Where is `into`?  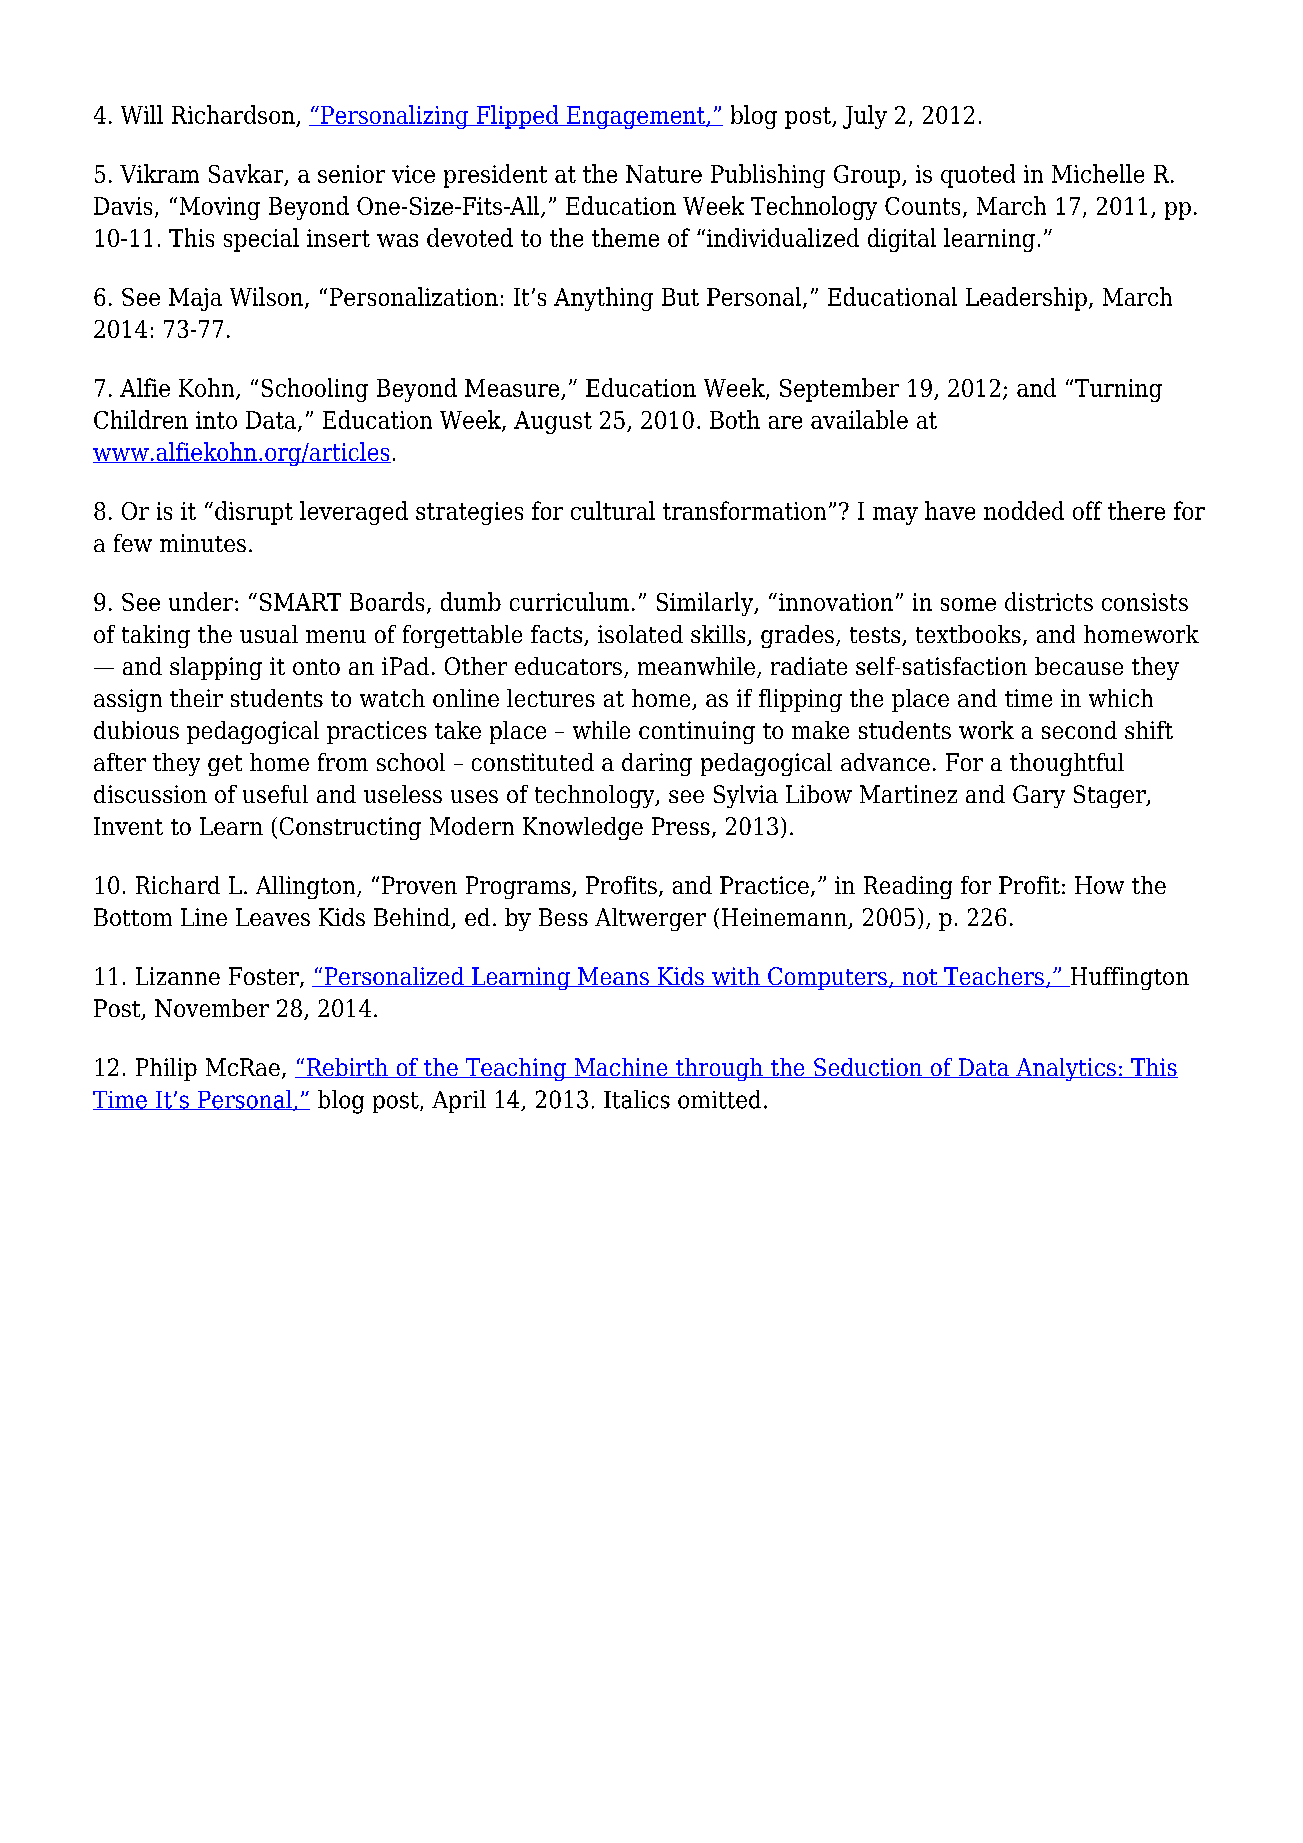
into is located at coordinates (216, 420).
